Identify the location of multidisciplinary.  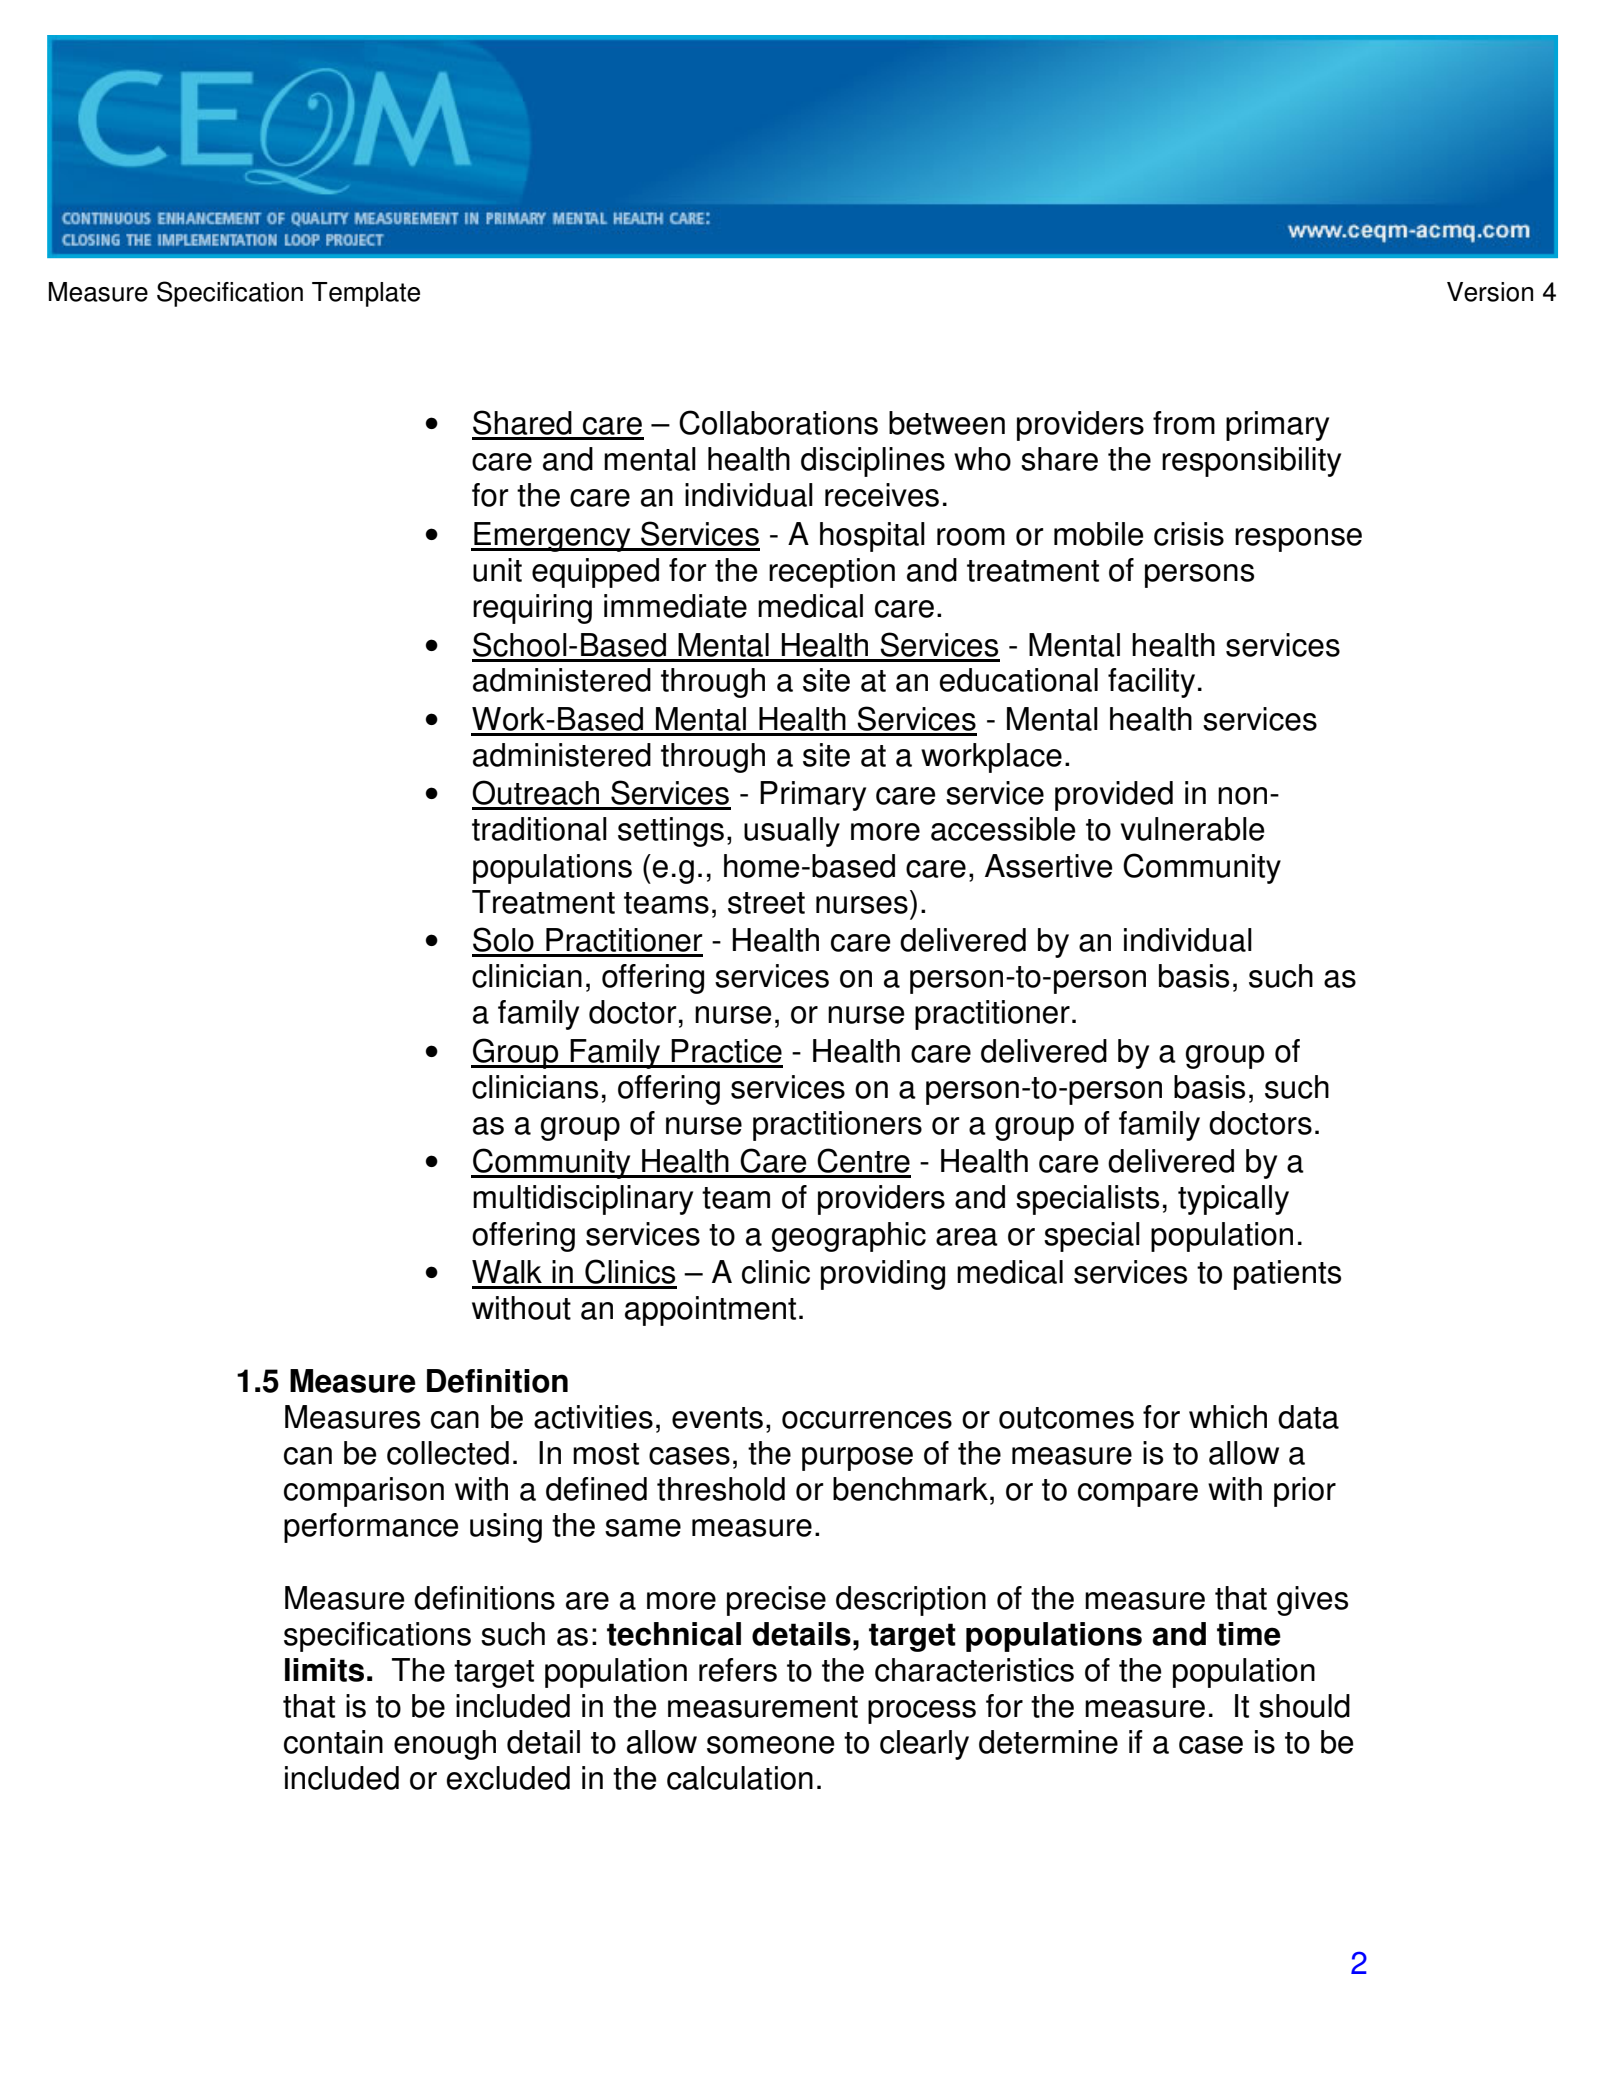
(583, 1200).
